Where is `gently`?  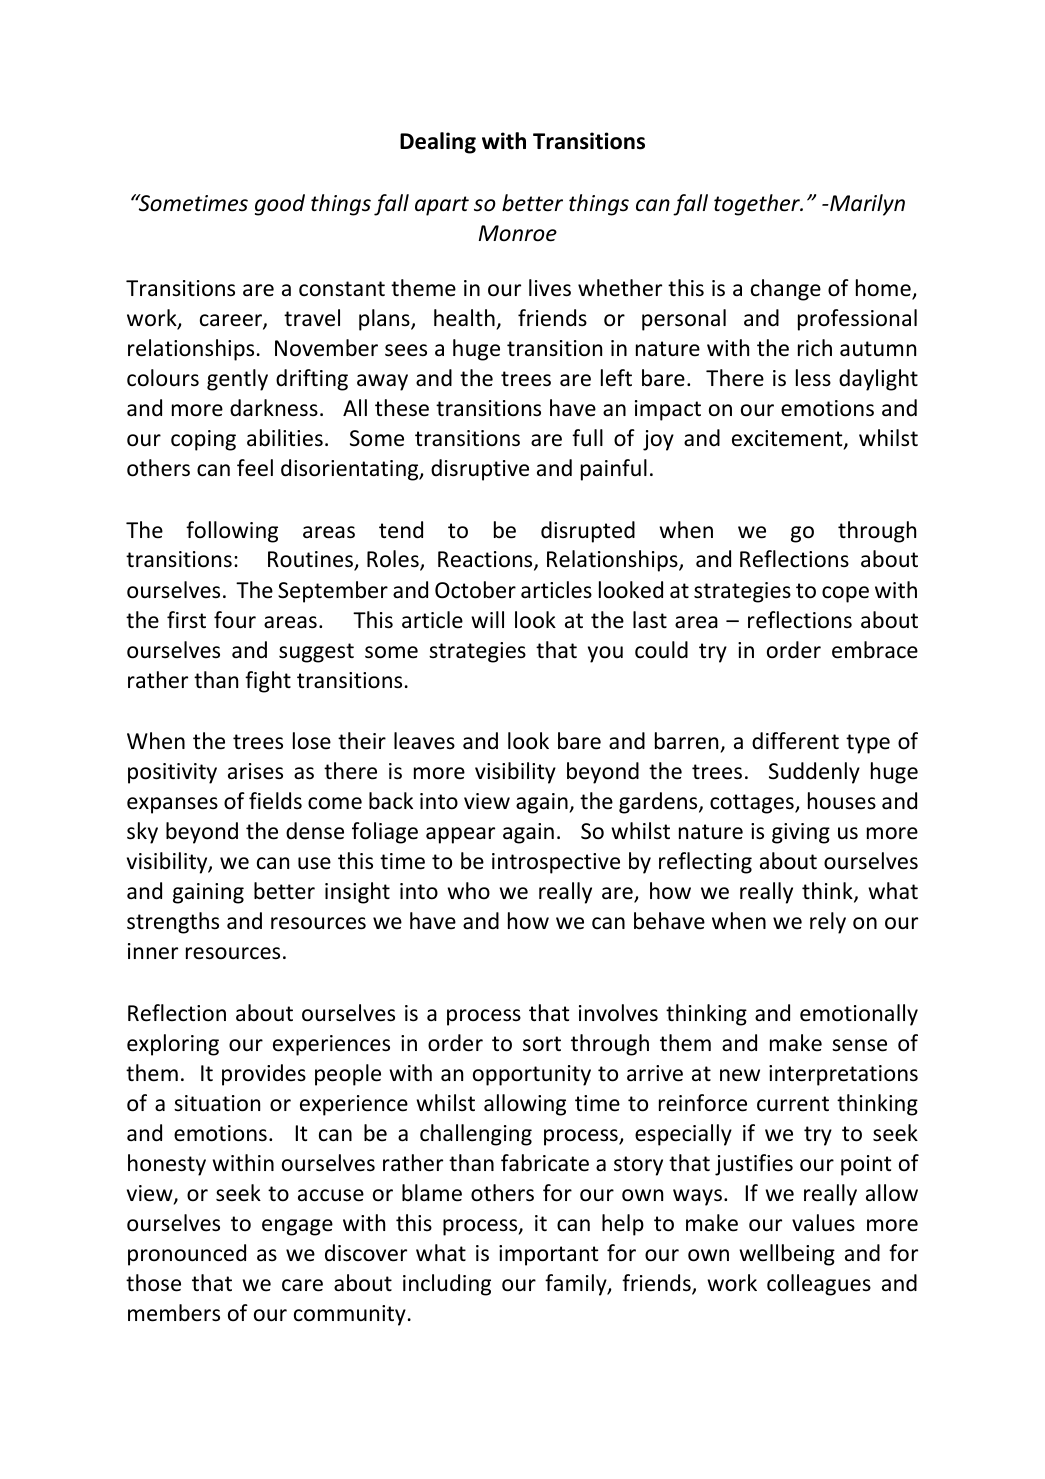 gently is located at coordinates (237, 380).
